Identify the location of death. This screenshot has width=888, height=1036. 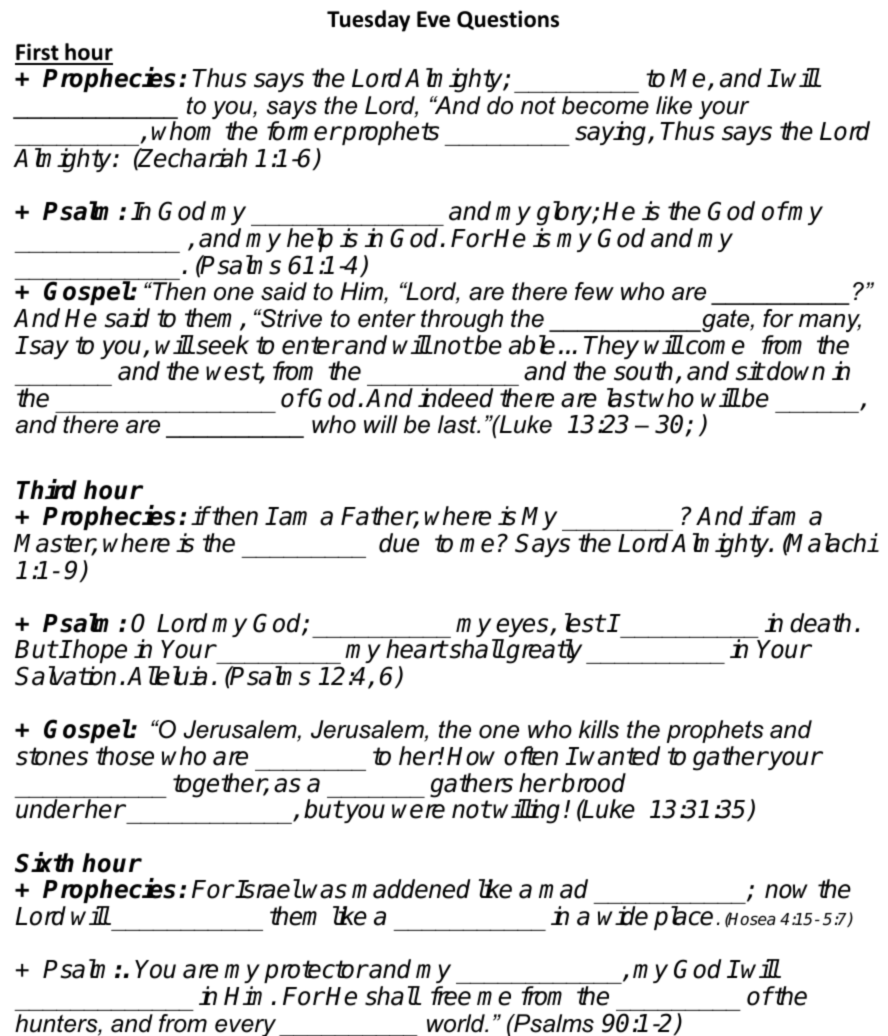
(820, 623).
